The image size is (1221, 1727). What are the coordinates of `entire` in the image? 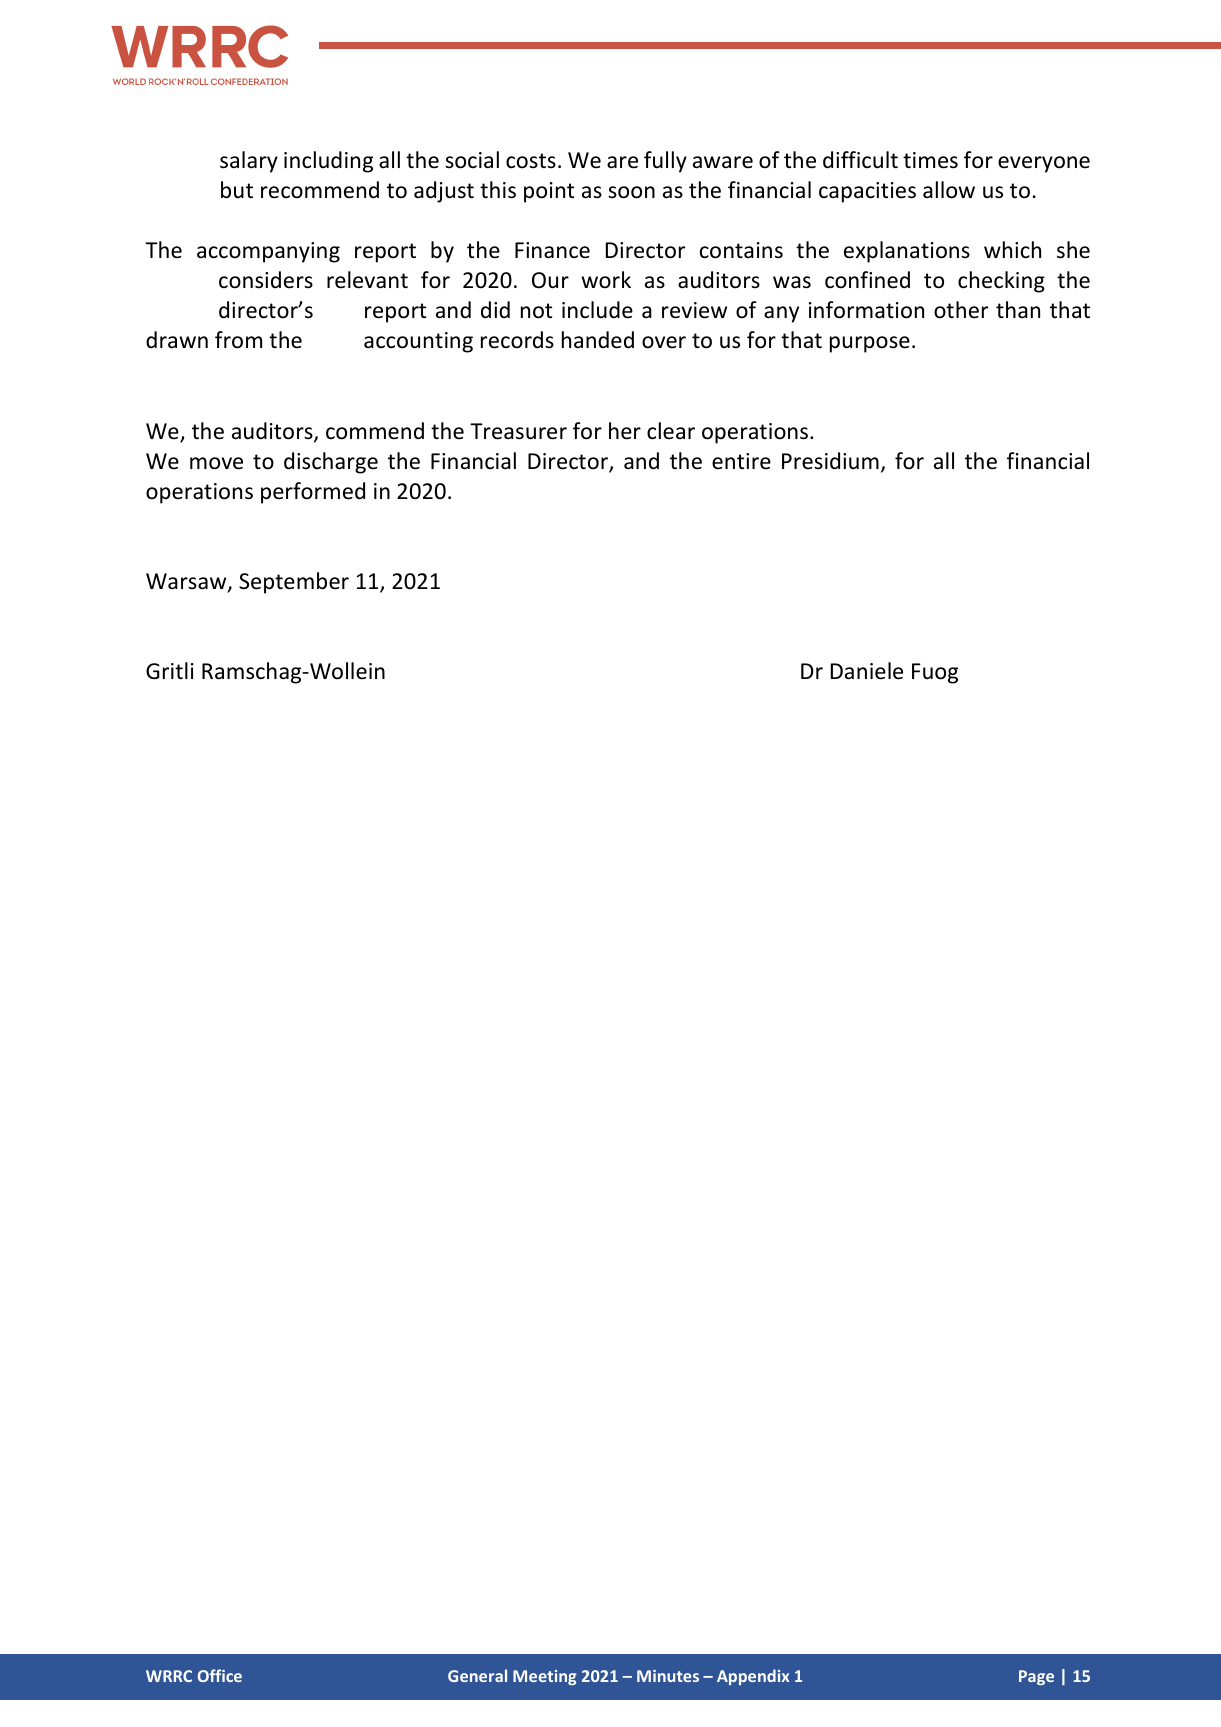 It's located at (741, 461).
